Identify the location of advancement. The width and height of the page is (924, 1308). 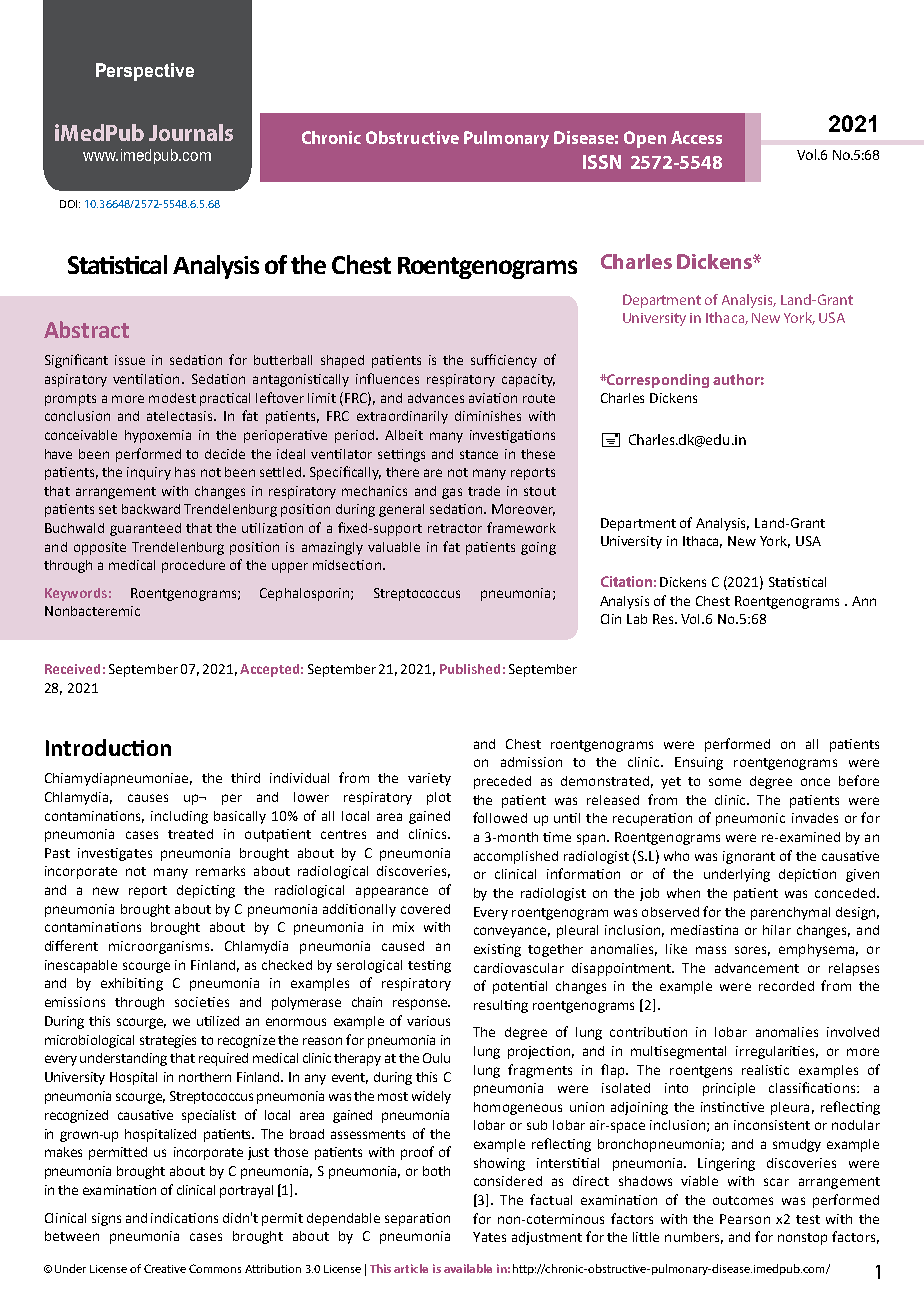
(757, 968).
